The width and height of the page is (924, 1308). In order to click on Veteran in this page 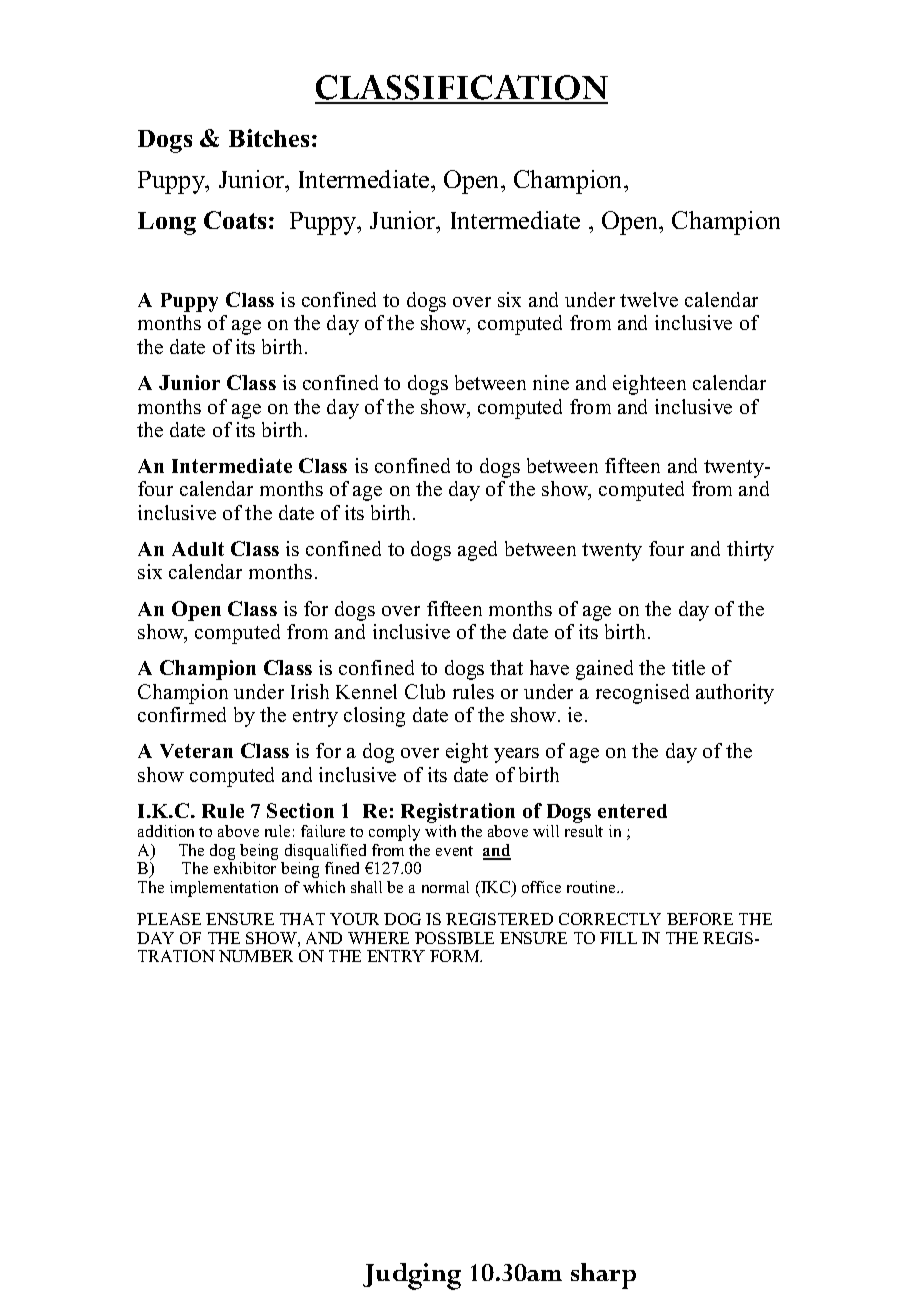, I will do `click(196, 751)`.
